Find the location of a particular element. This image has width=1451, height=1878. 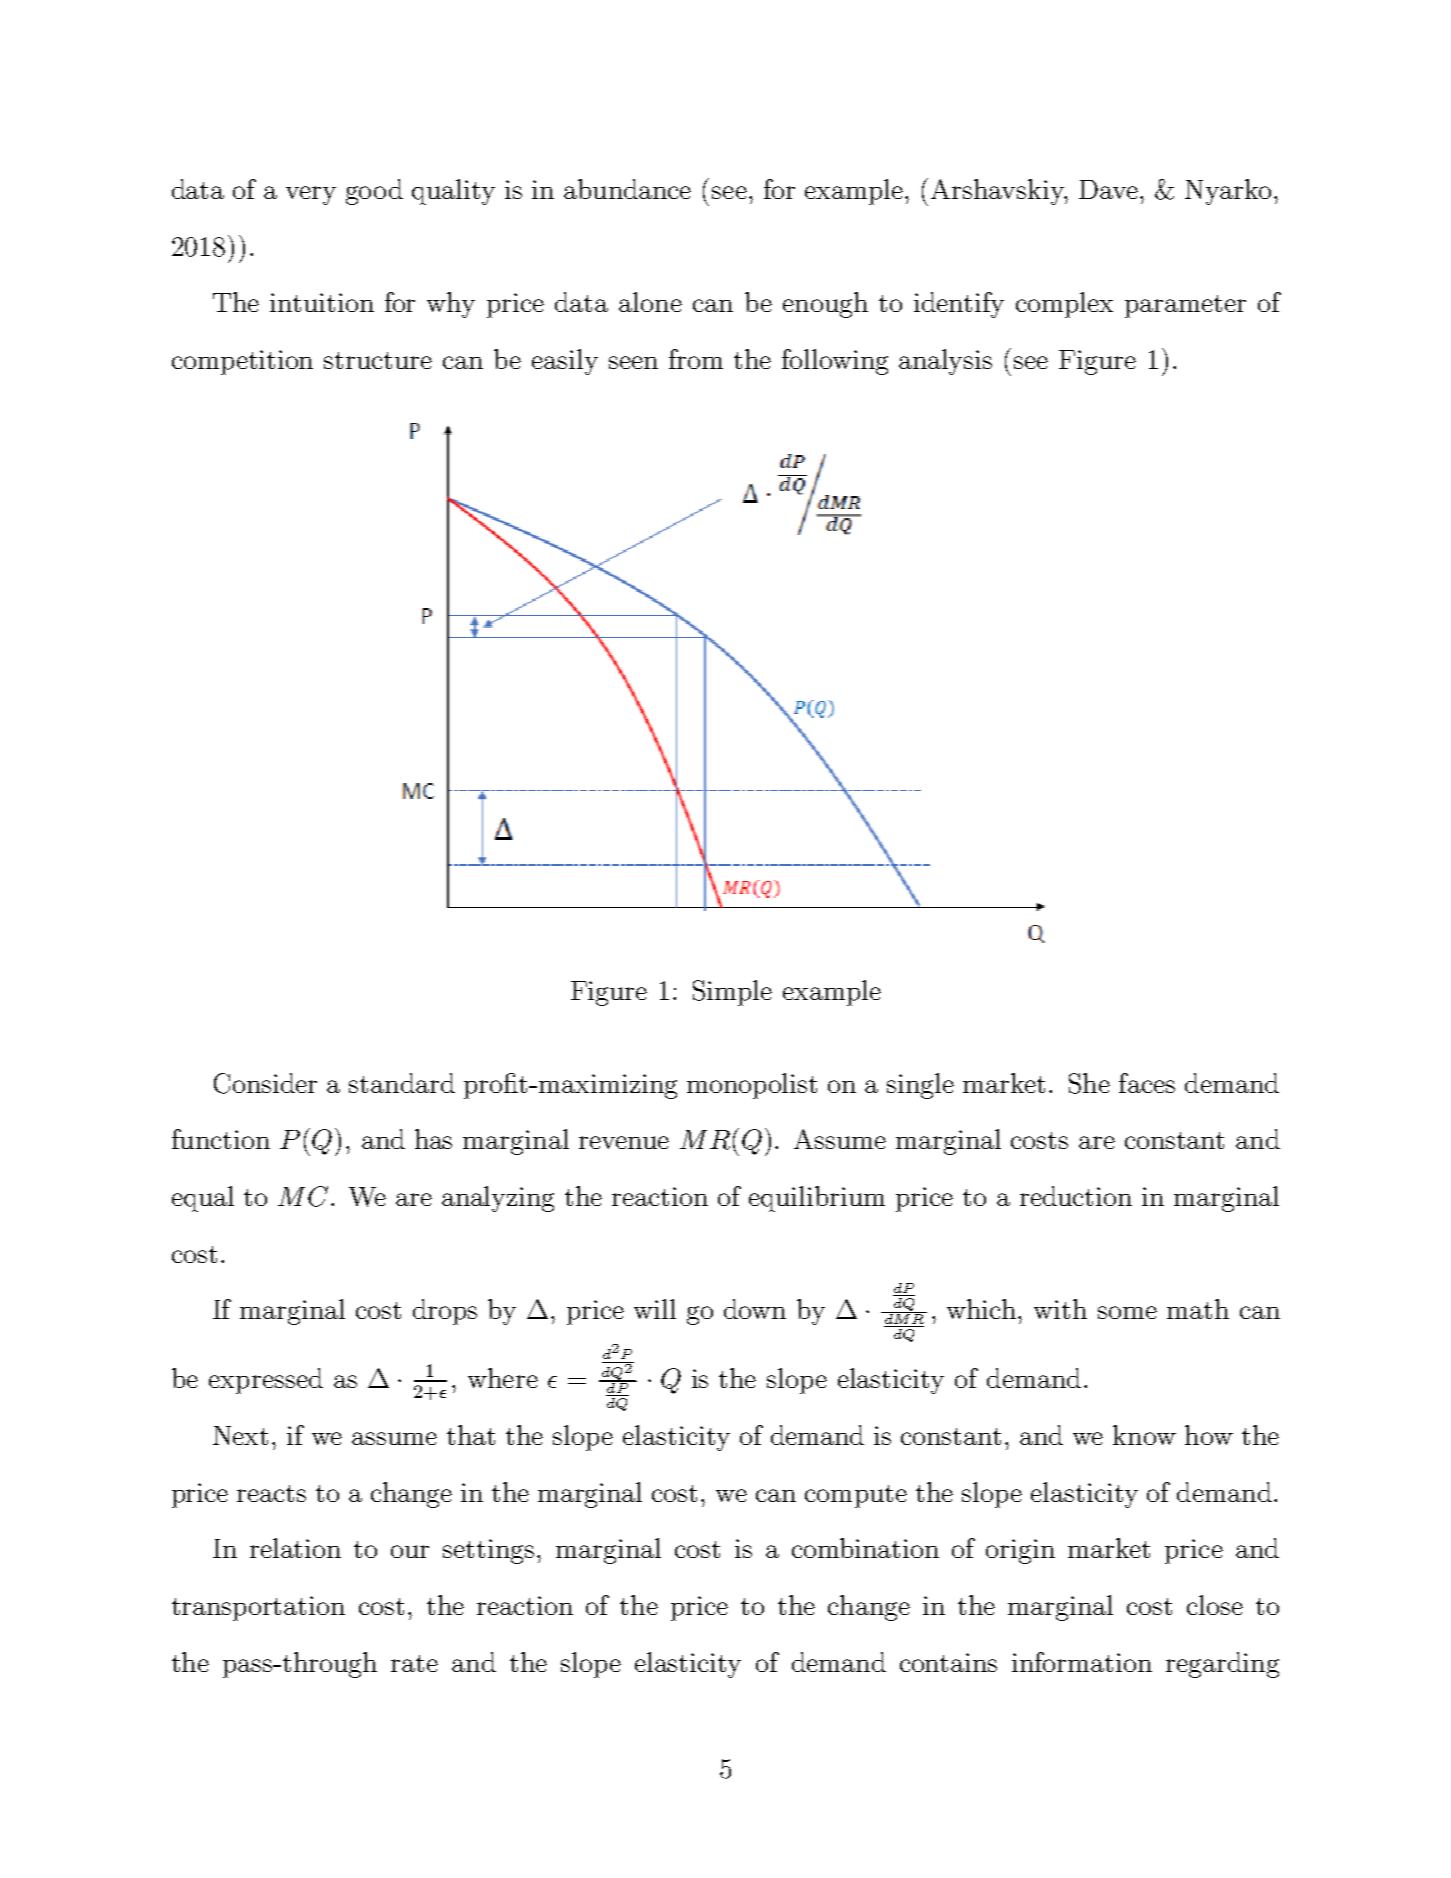

structure is located at coordinates (378, 360).
